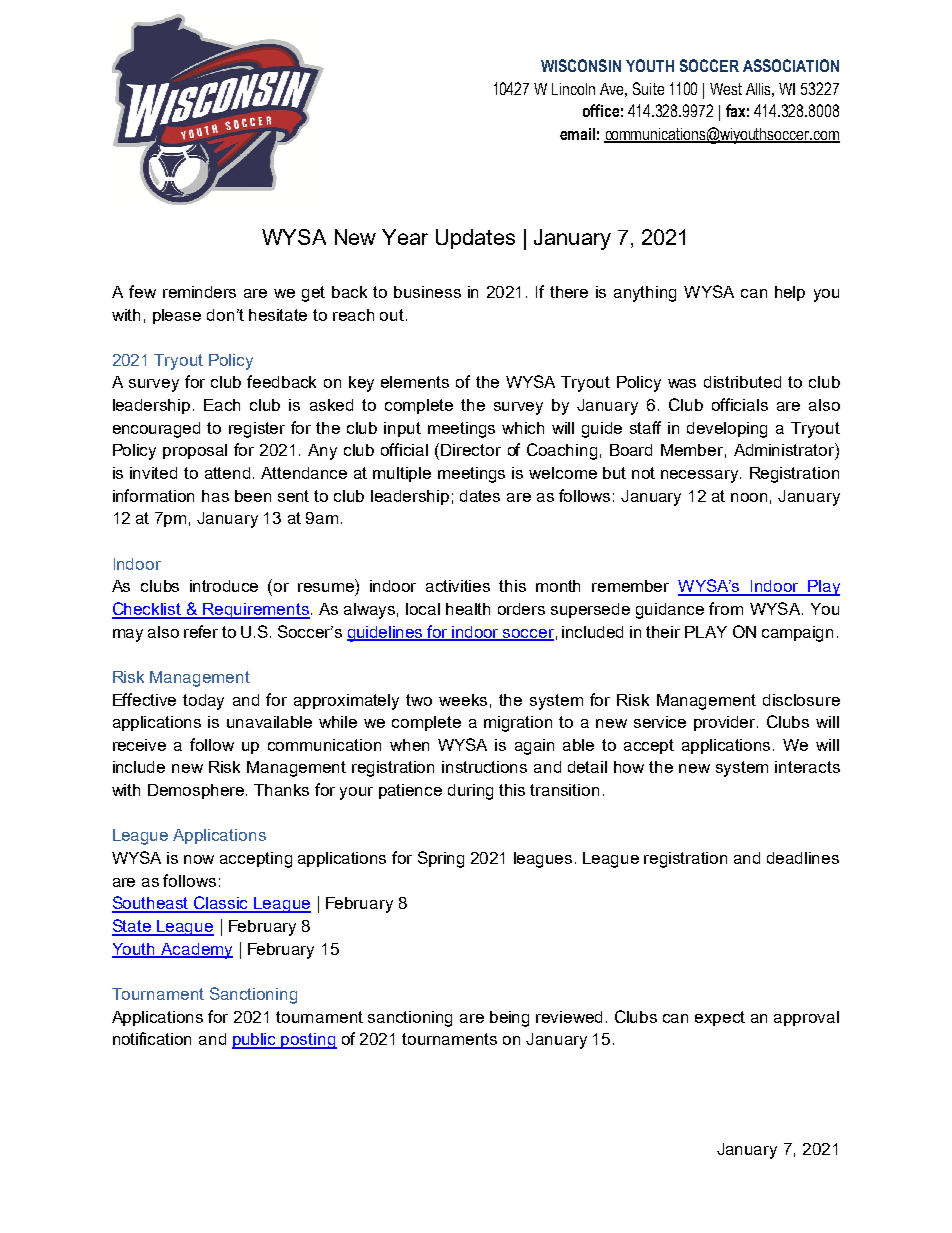  I want to click on now, so click(199, 859).
